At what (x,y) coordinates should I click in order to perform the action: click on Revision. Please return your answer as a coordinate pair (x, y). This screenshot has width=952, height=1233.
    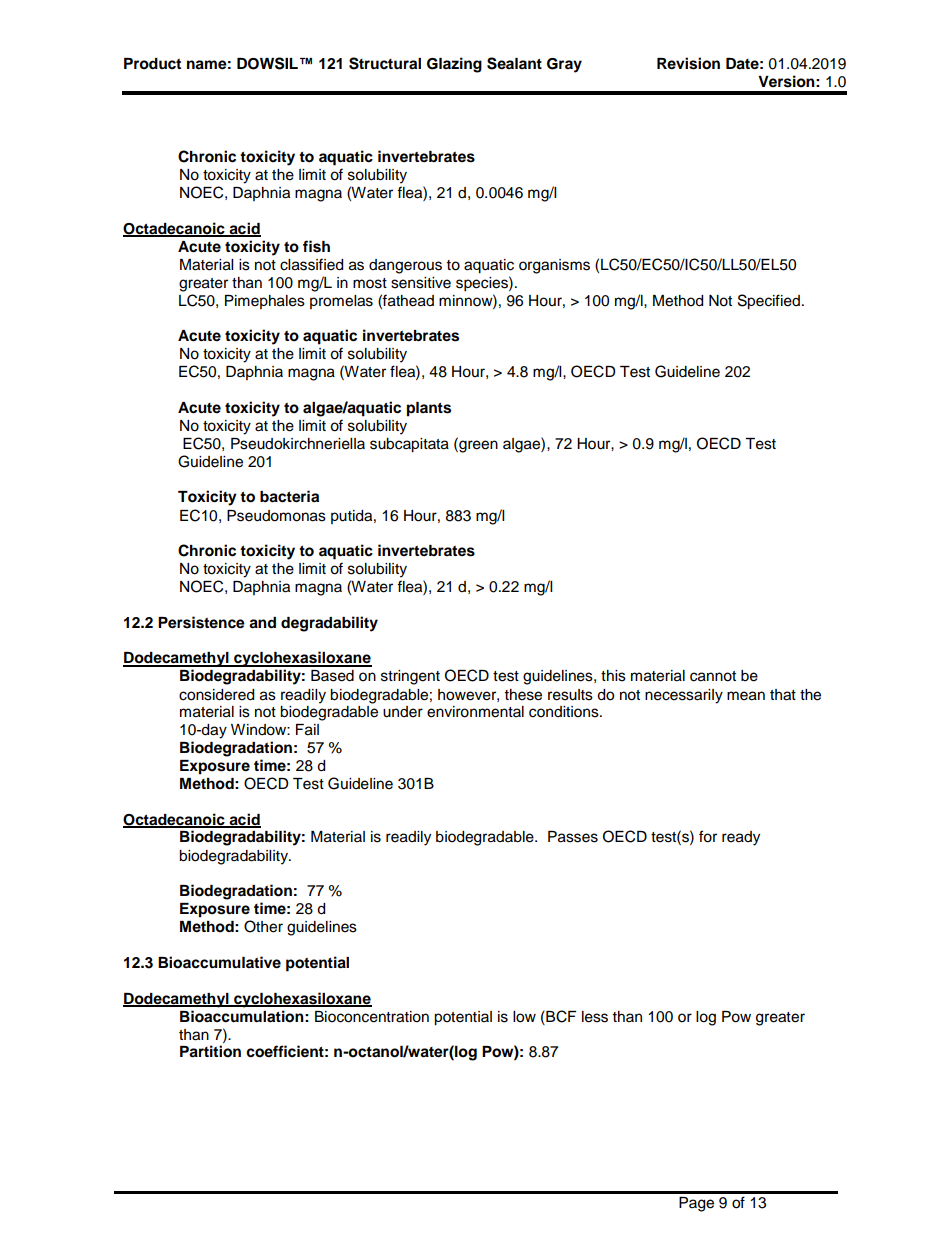
    Looking at the image, I should click on (688, 63).
